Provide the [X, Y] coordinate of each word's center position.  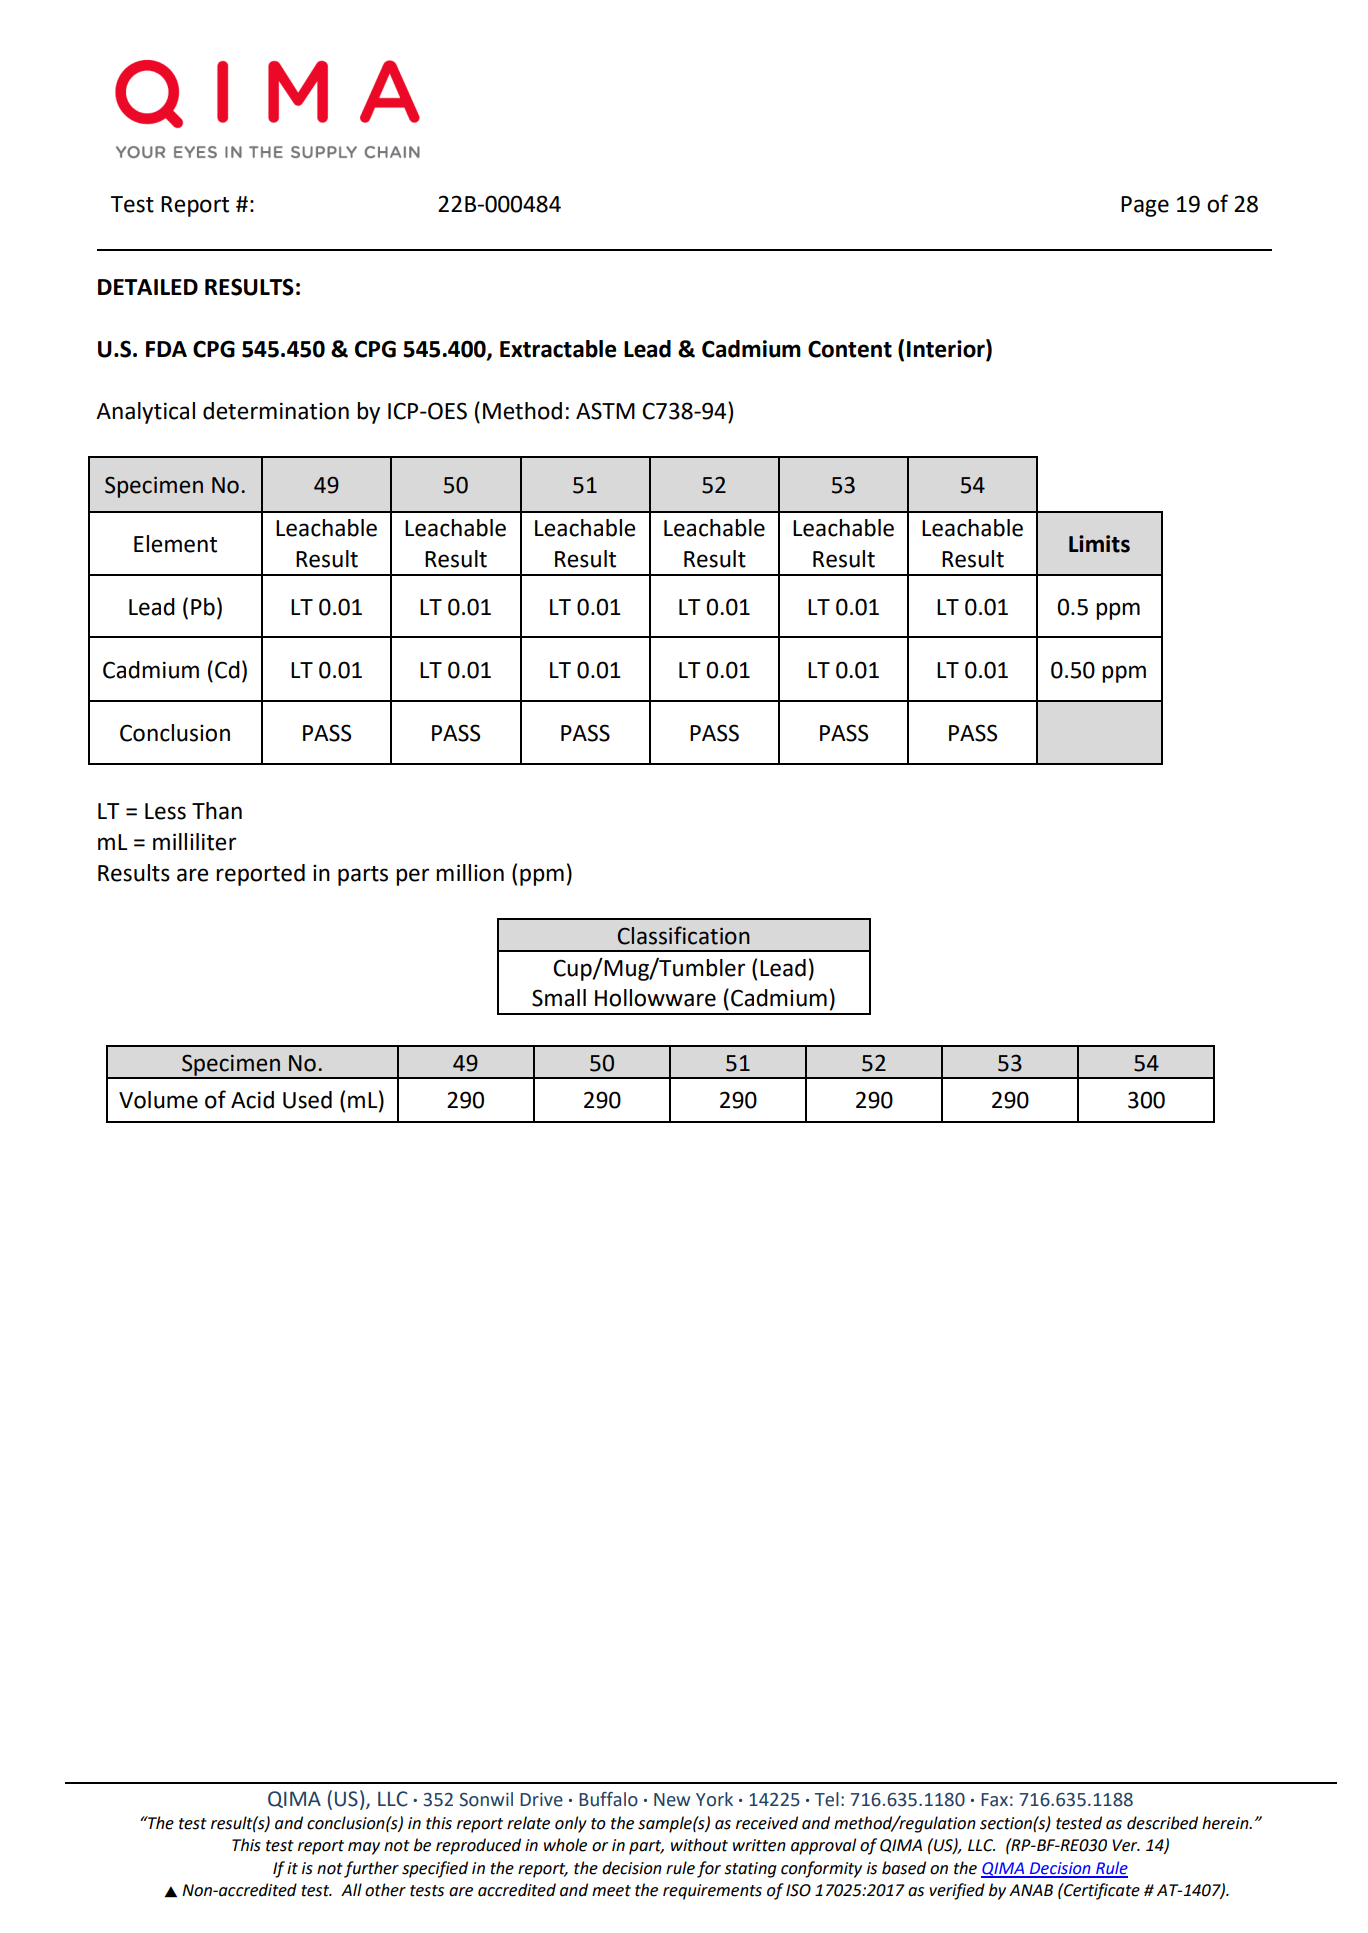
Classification [683, 935]
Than [217, 811]
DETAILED [148, 287]
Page [1145, 206]
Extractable [558, 349]
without [699, 1845]
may [364, 1848]
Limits [1099, 544]
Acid [252, 1100]
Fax [994, 1800]
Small [559, 998]
